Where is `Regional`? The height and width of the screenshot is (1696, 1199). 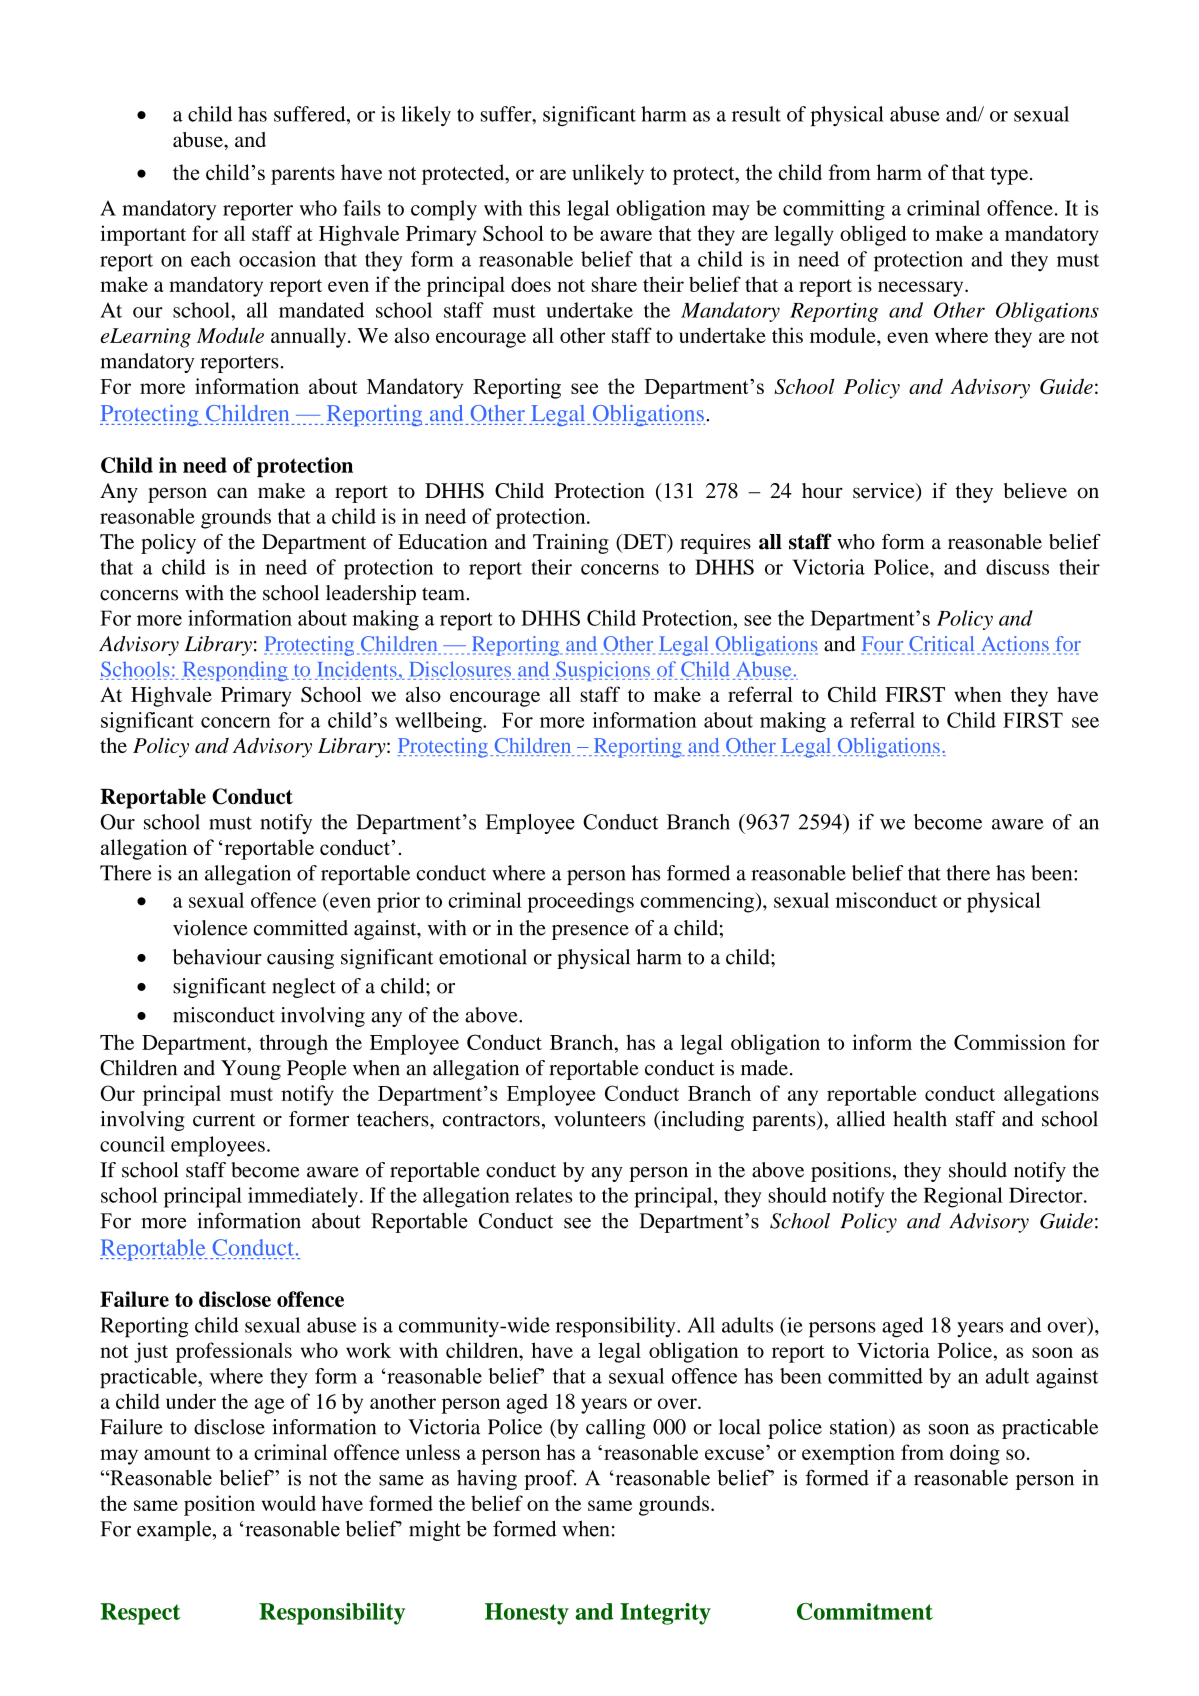 Regional is located at coordinates (963, 1197).
